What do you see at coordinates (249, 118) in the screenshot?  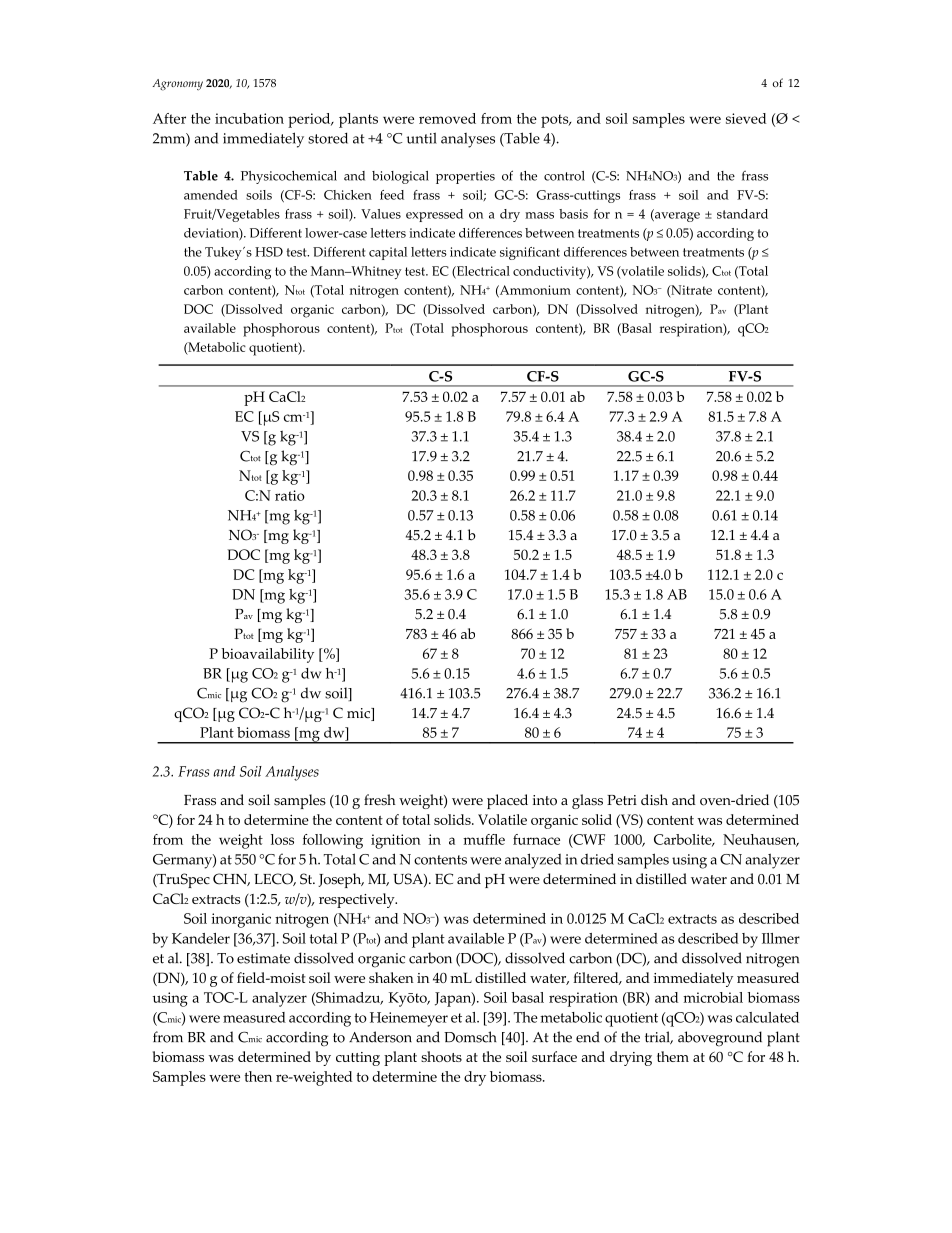 I see `incubation` at bounding box center [249, 118].
